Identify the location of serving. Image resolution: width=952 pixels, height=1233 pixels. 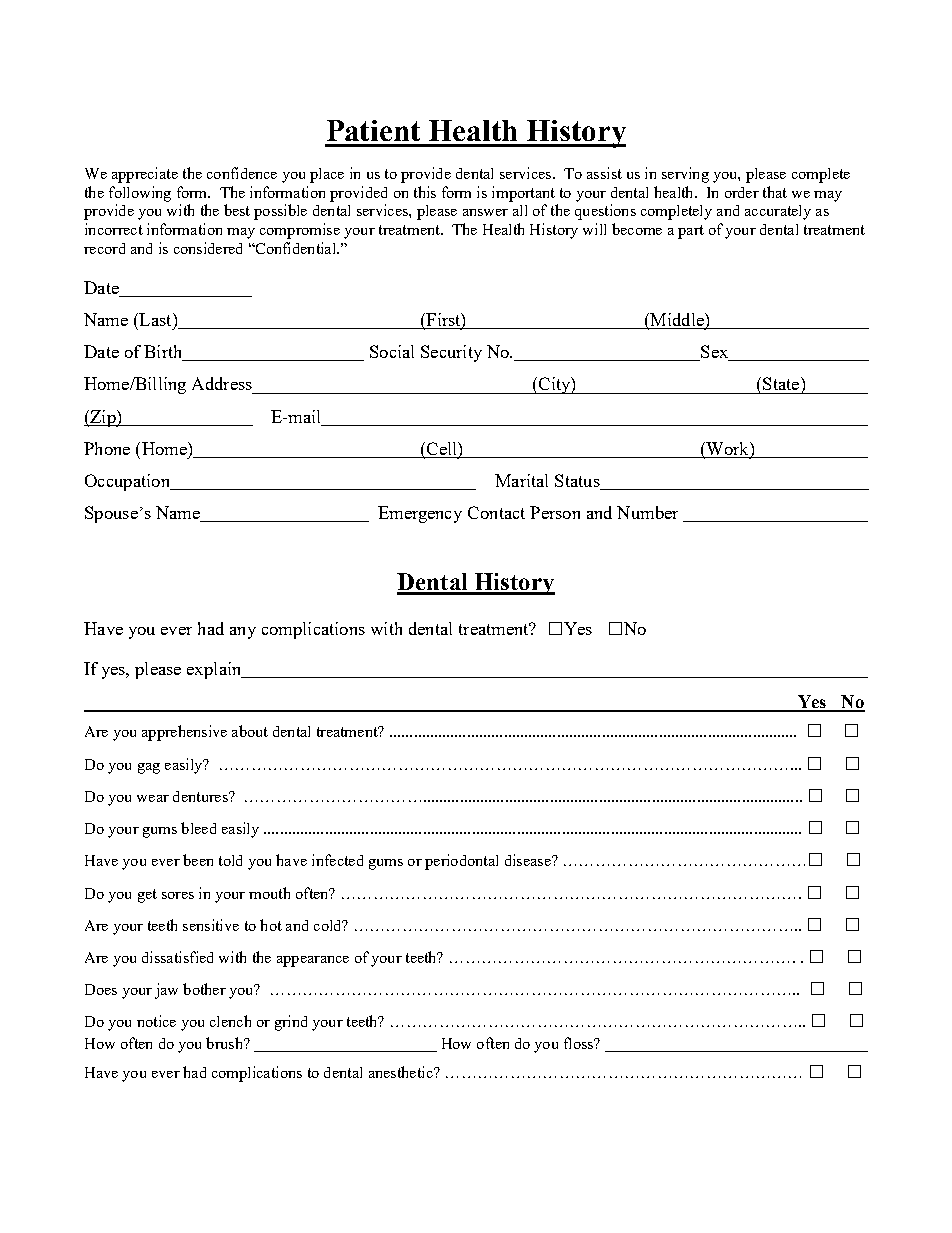
(685, 175).
